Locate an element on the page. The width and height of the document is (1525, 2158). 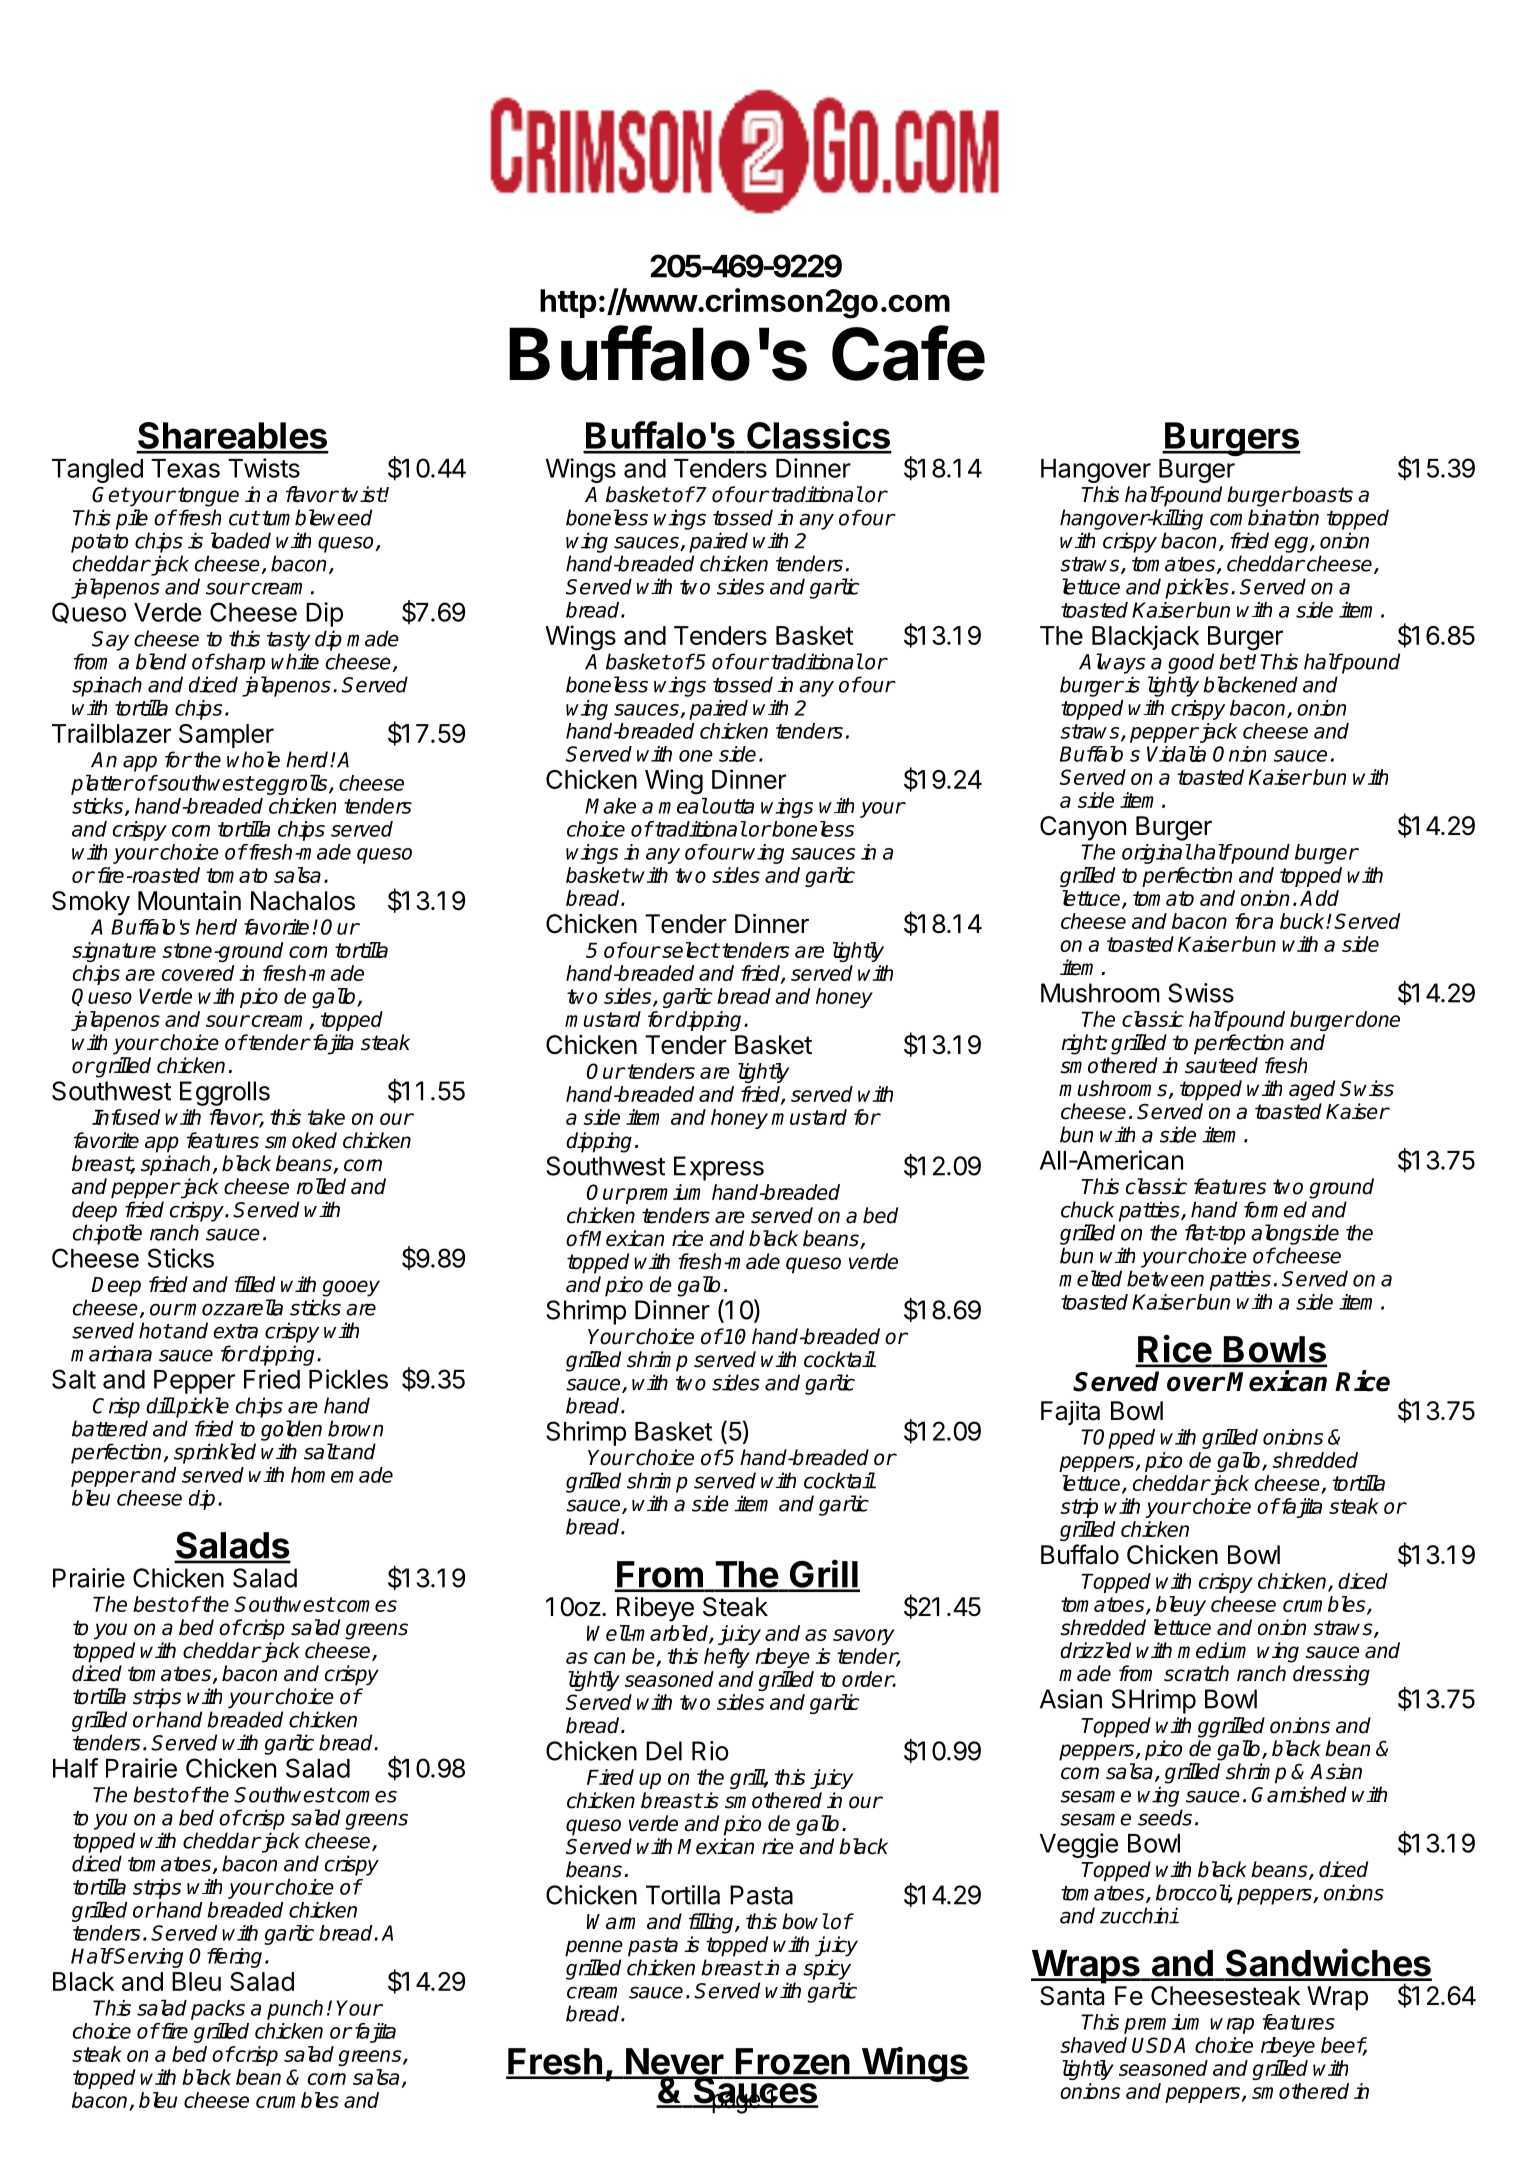
between is located at coordinates (1165, 1278).
